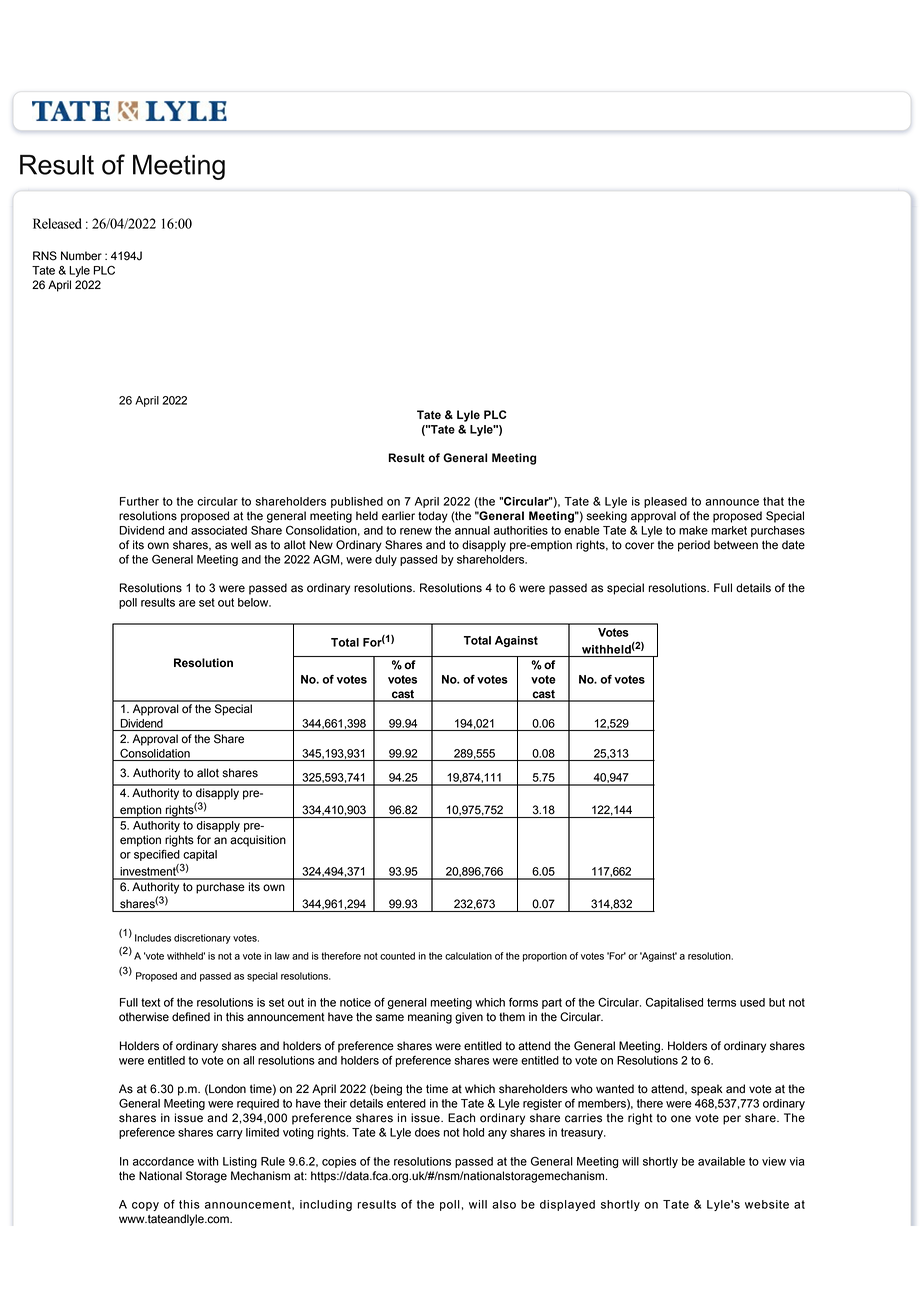 This image has height=1308, width=924. I want to click on specified, so click(157, 855).
